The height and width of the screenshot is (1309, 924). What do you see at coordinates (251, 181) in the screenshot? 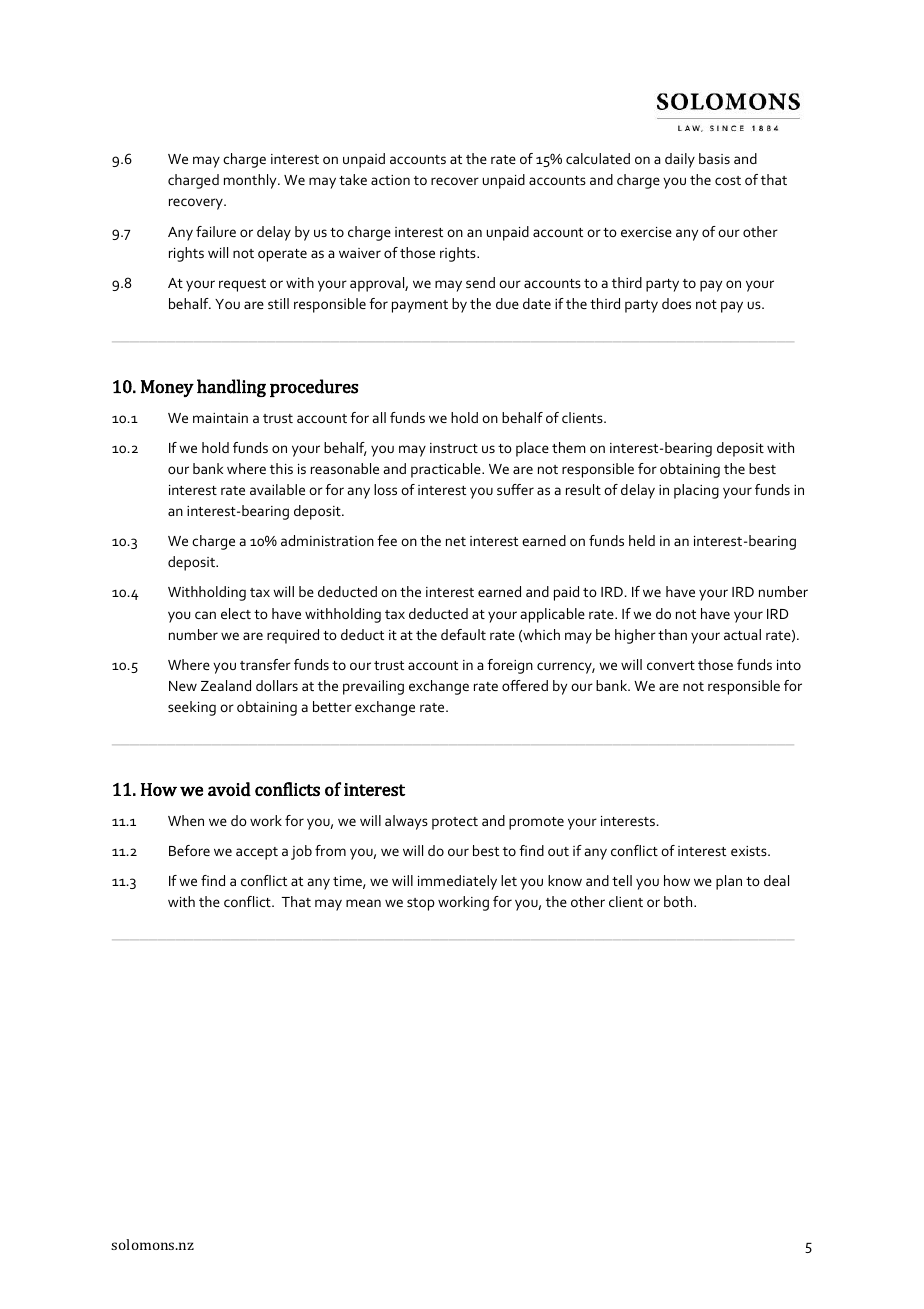
I see `monthly` at bounding box center [251, 181].
